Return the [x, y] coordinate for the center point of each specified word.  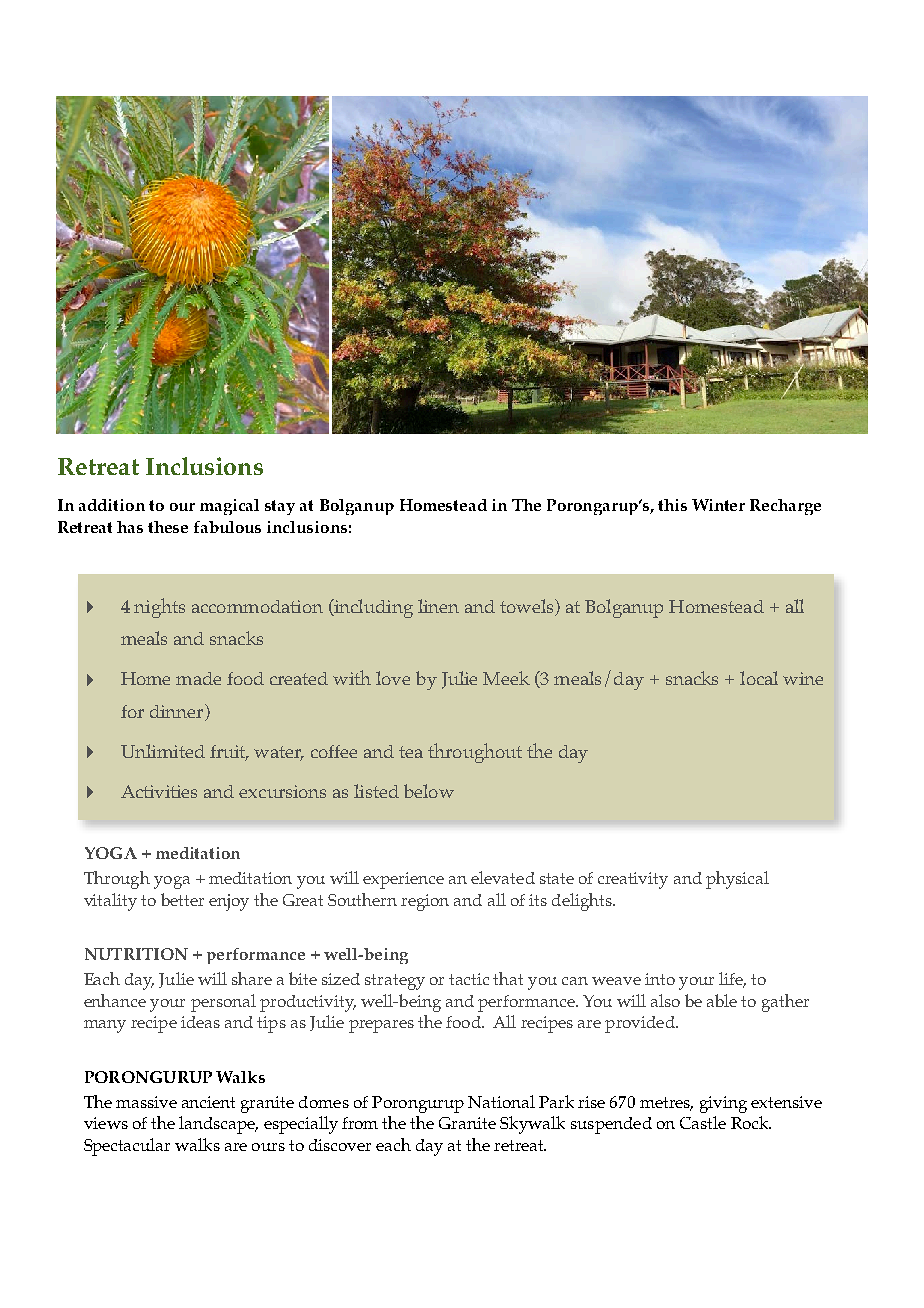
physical [737, 880]
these [168, 527]
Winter [718, 505]
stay [280, 507]
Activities [159, 791]
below [429, 791]
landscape [218, 1125]
